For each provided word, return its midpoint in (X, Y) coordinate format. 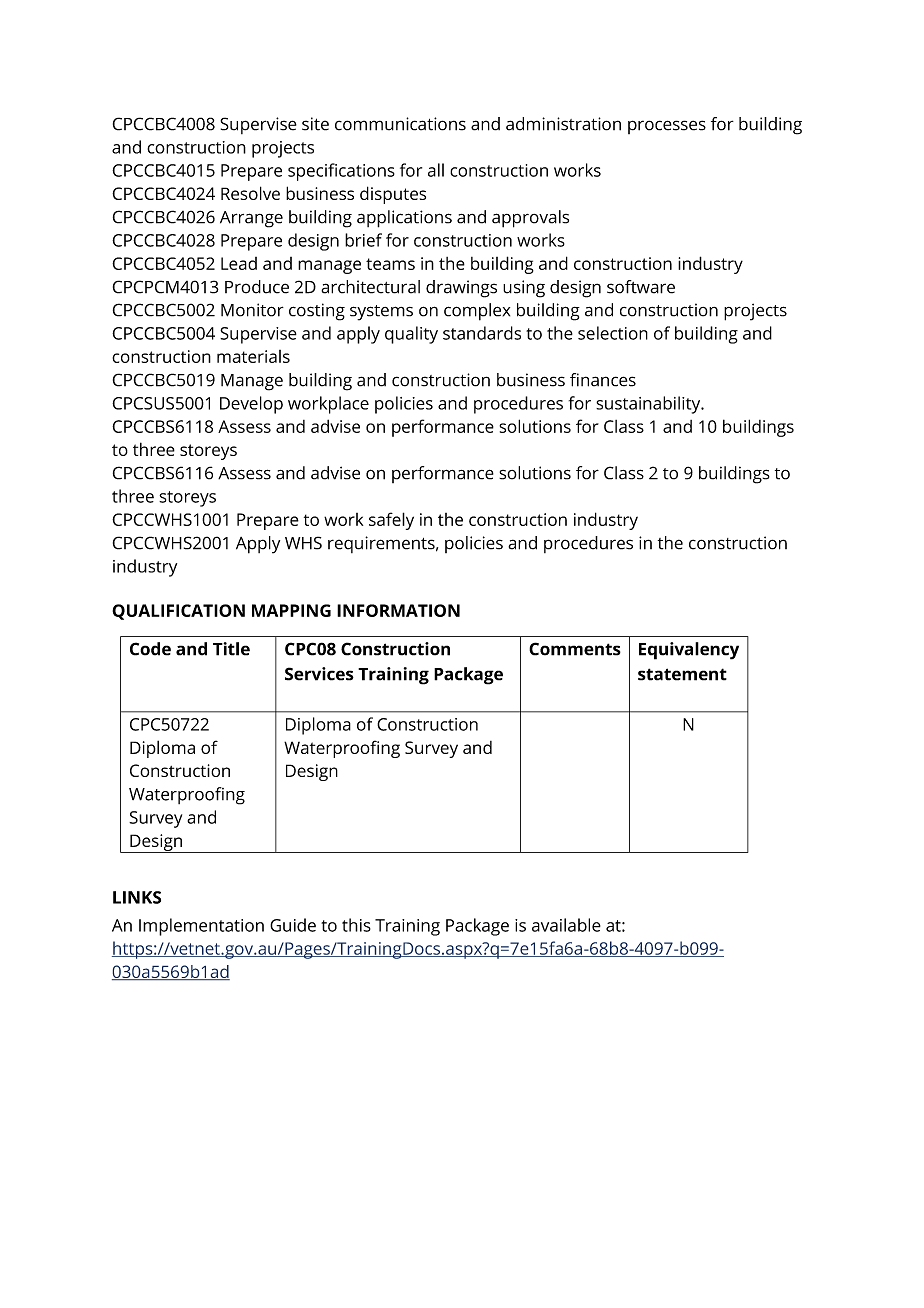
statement (682, 674)
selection (613, 333)
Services (319, 674)
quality (411, 335)
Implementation (201, 927)
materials (253, 356)
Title (231, 649)
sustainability (649, 405)
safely (391, 521)
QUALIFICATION (178, 612)
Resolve (250, 193)
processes (667, 127)
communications (400, 124)
